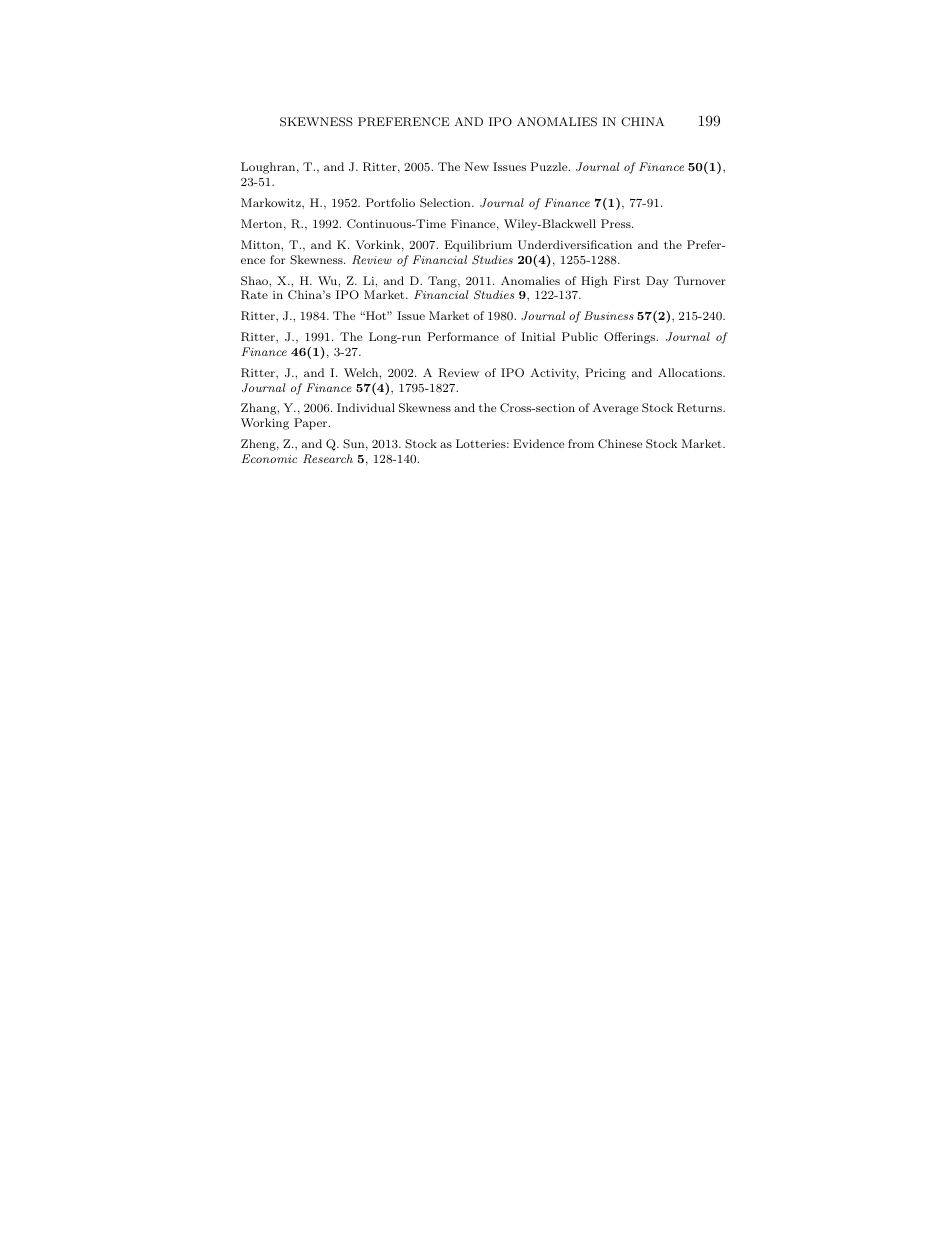 The width and height of the image is (952, 1233). Describe the element at coordinates (620, 443) in the image. I see `Chinese` at that location.
